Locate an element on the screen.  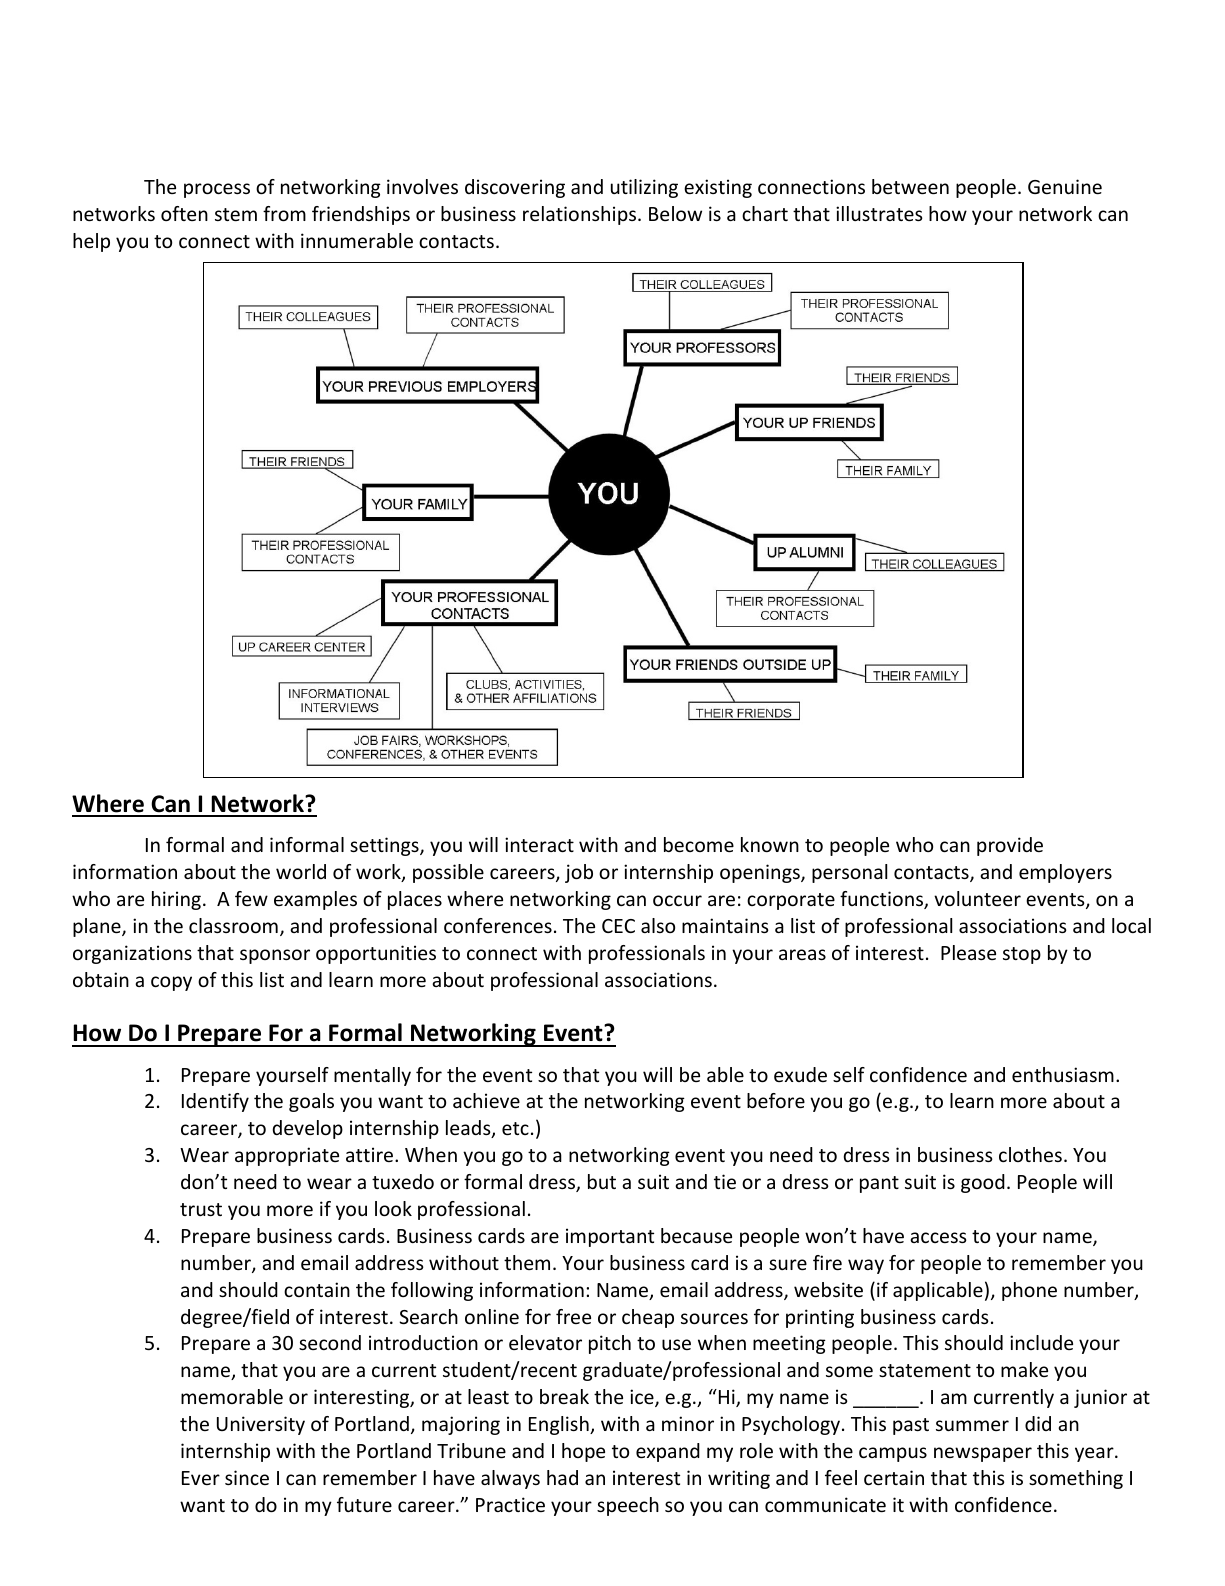
Genuine is located at coordinates (1065, 186).
